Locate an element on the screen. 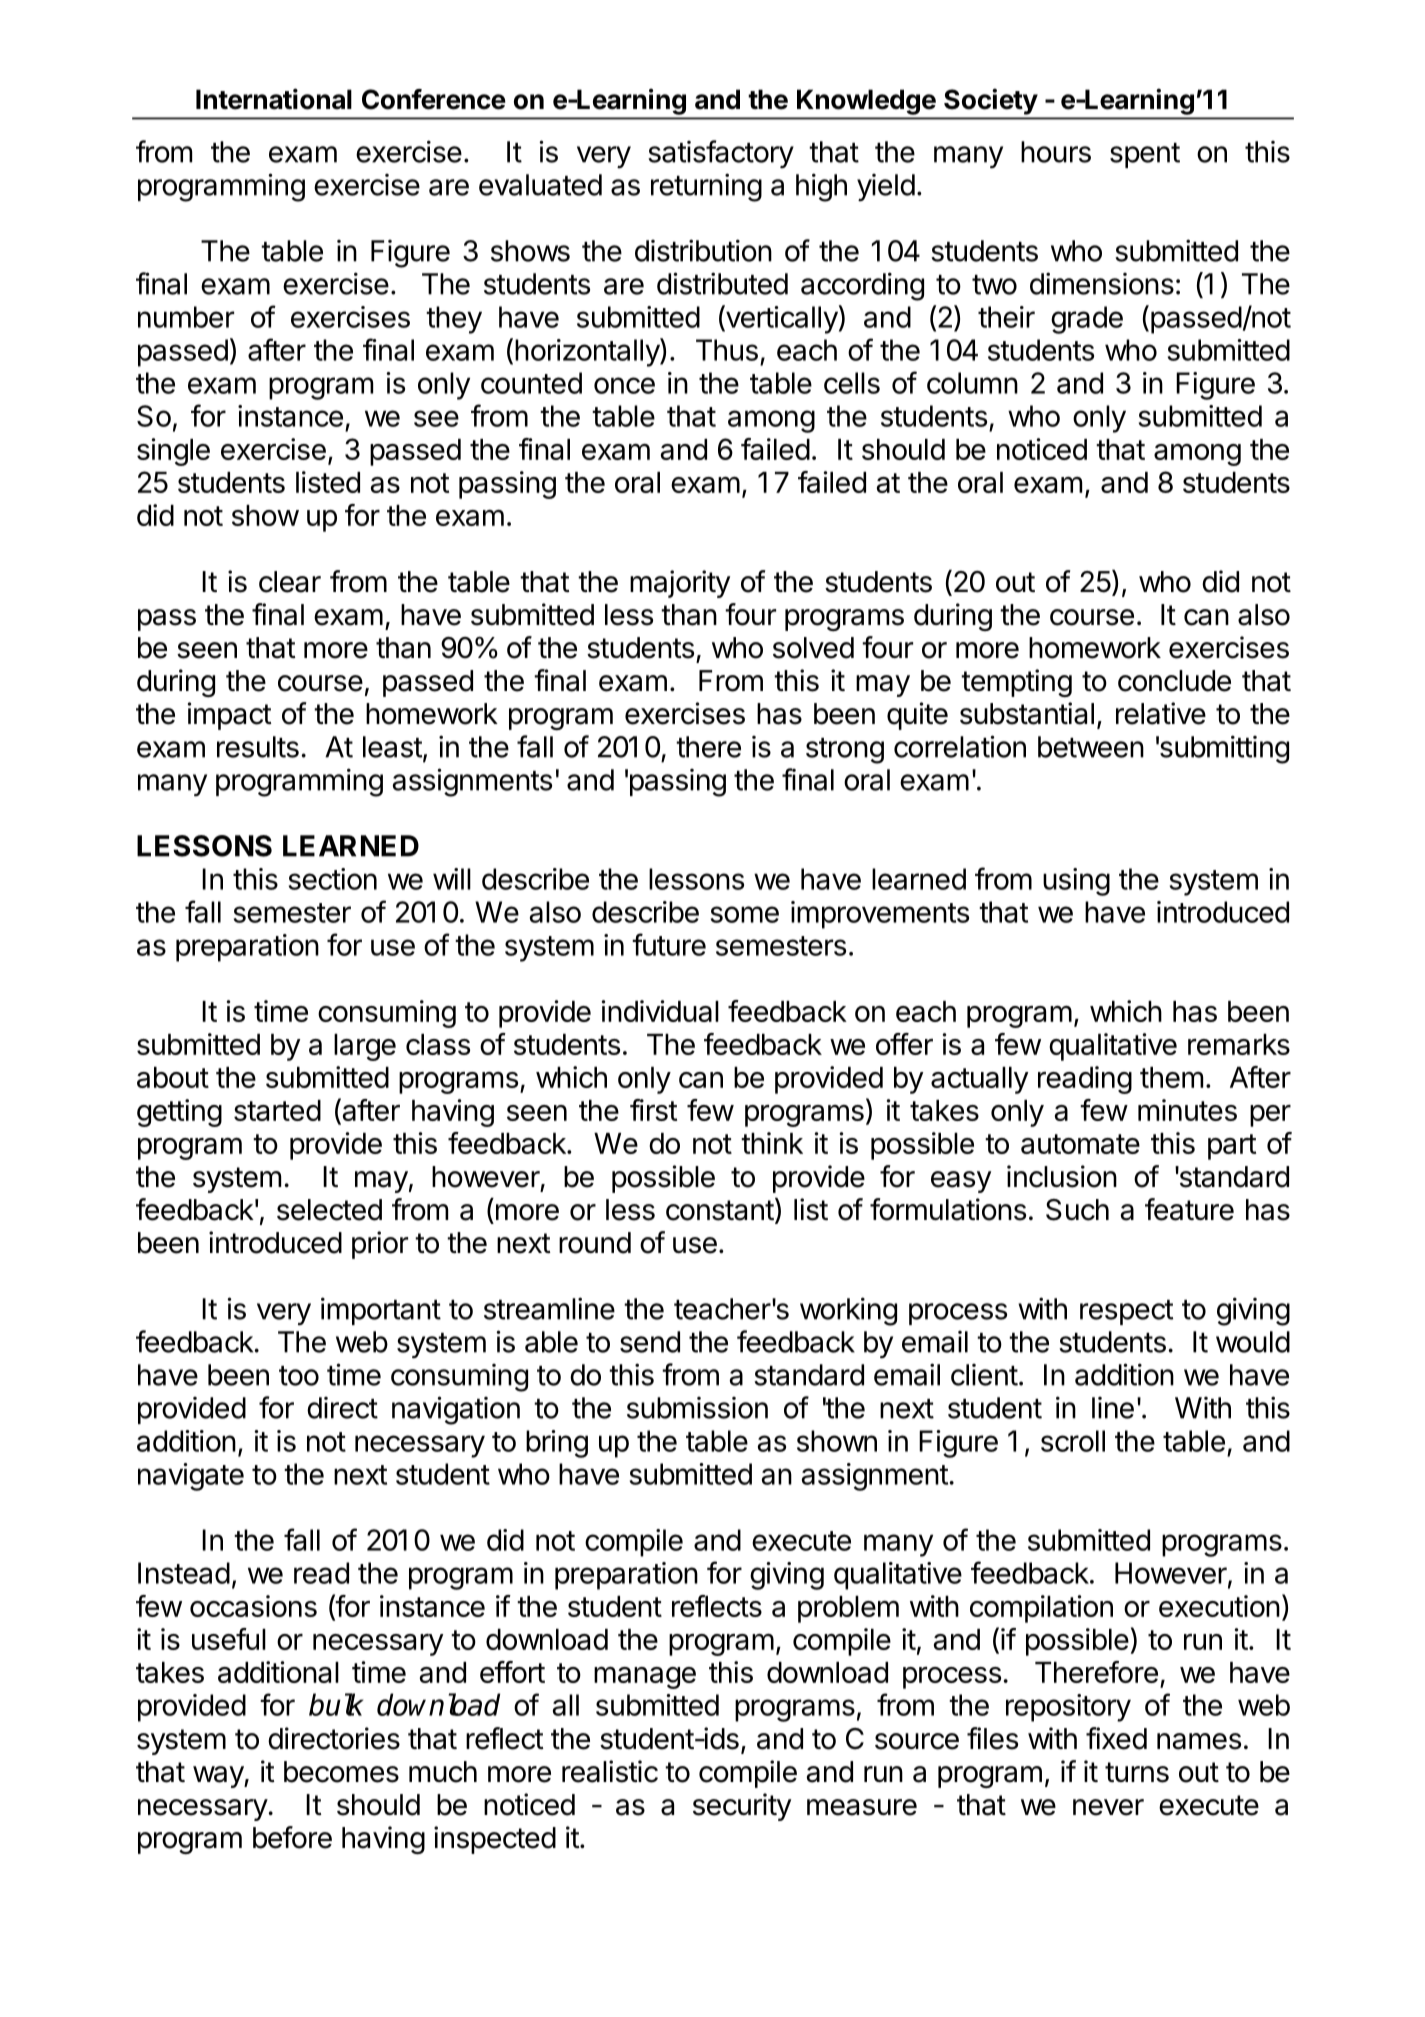 Image resolution: width=1425 pixels, height=2017 pixels. turns is located at coordinates (1137, 1772).
